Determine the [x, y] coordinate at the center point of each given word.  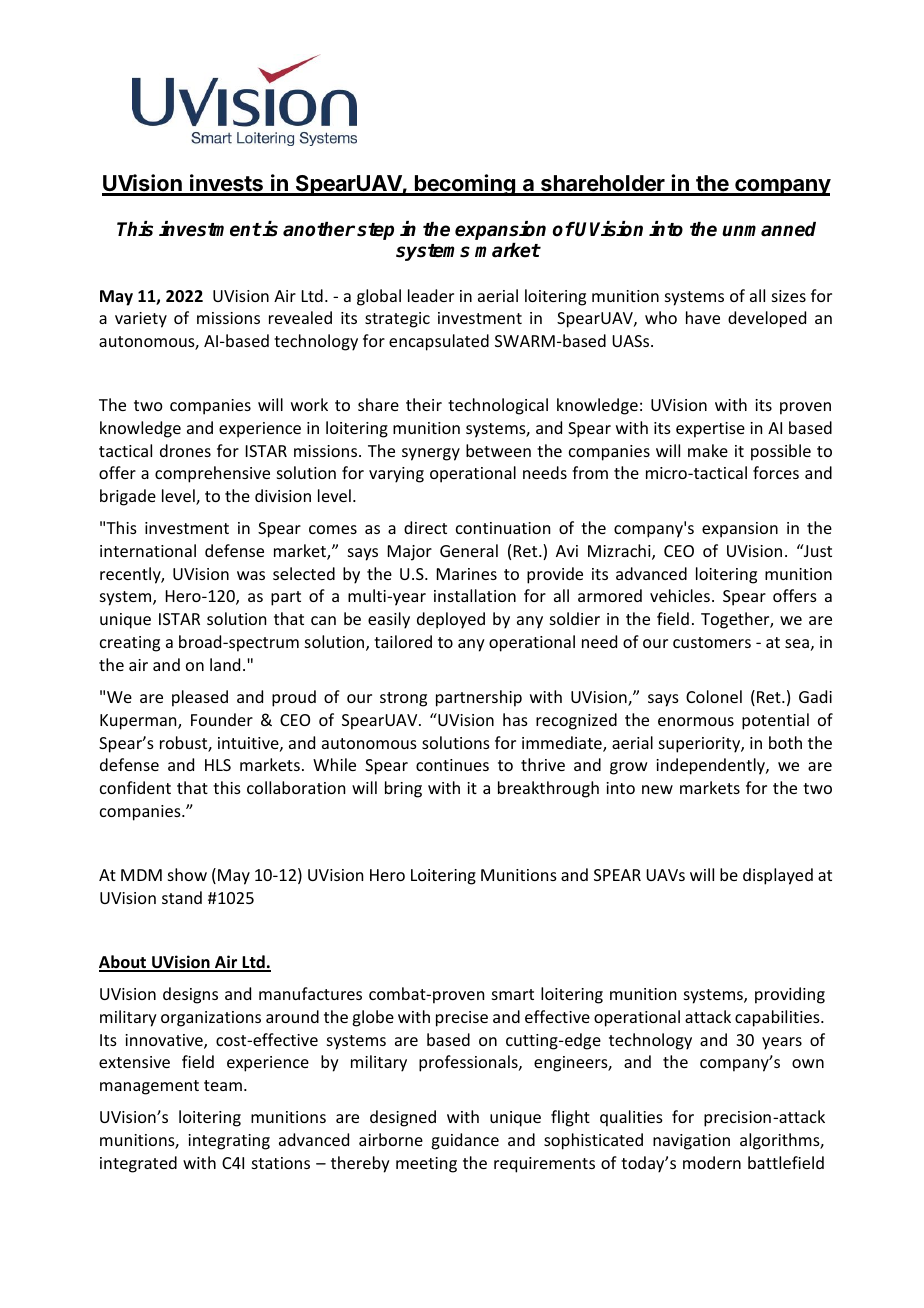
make [708, 450]
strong [403, 699]
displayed [778, 876]
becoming [464, 185]
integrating [229, 1142]
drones [185, 450]
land [225, 664]
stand [182, 897]
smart [513, 994]
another [319, 229]
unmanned [769, 229]
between [498, 450]
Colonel [714, 696]
